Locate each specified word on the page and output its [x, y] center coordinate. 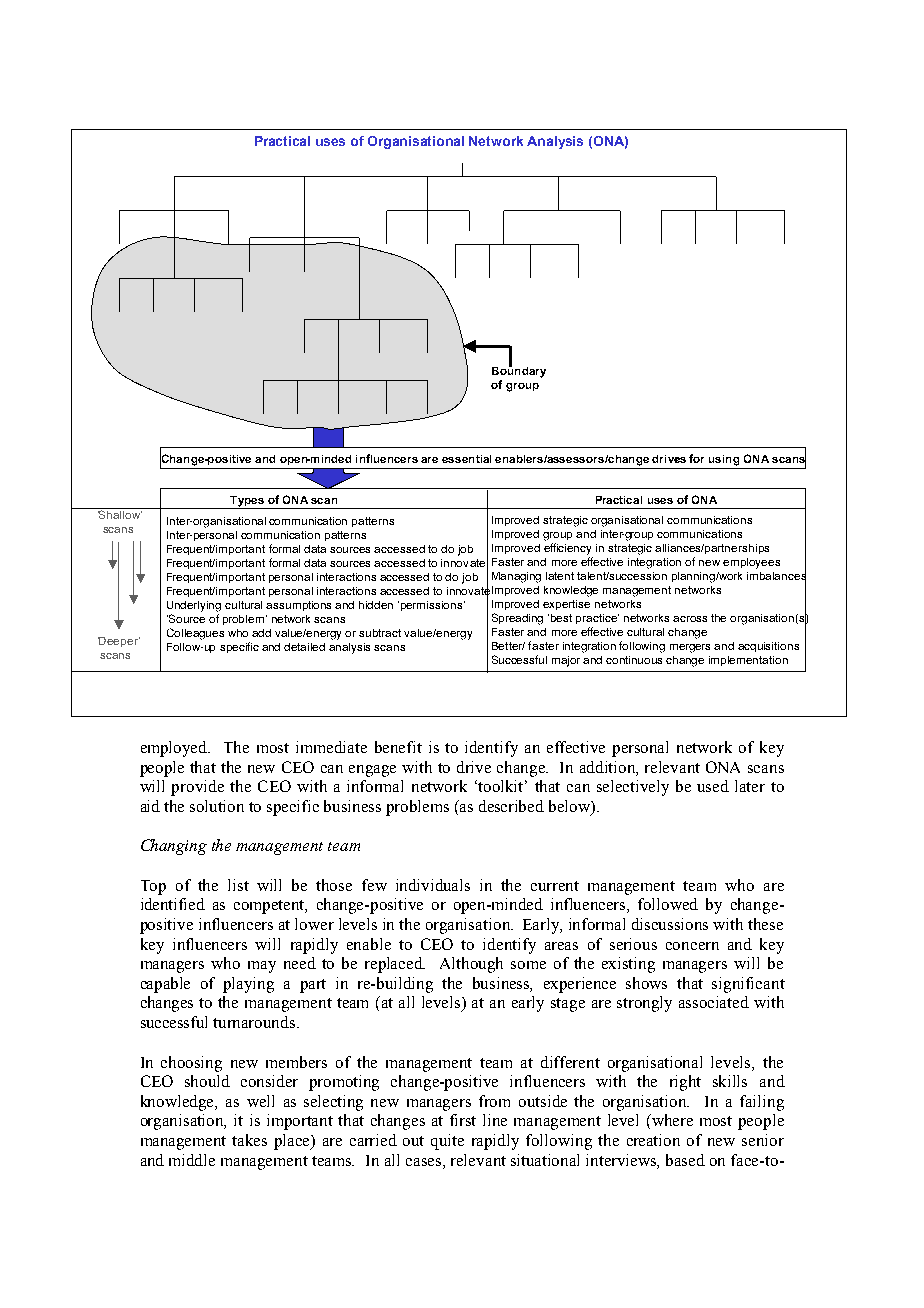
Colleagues [195, 634]
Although [471, 965]
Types [247, 502]
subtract [380, 633]
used [713, 786]
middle [192, 1160]
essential [466, 459]
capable [165, 985]
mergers [690, 648]
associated [714, 1002]
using [724, 460]
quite [447, 1142]
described [511, 806]
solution [217, 806]
